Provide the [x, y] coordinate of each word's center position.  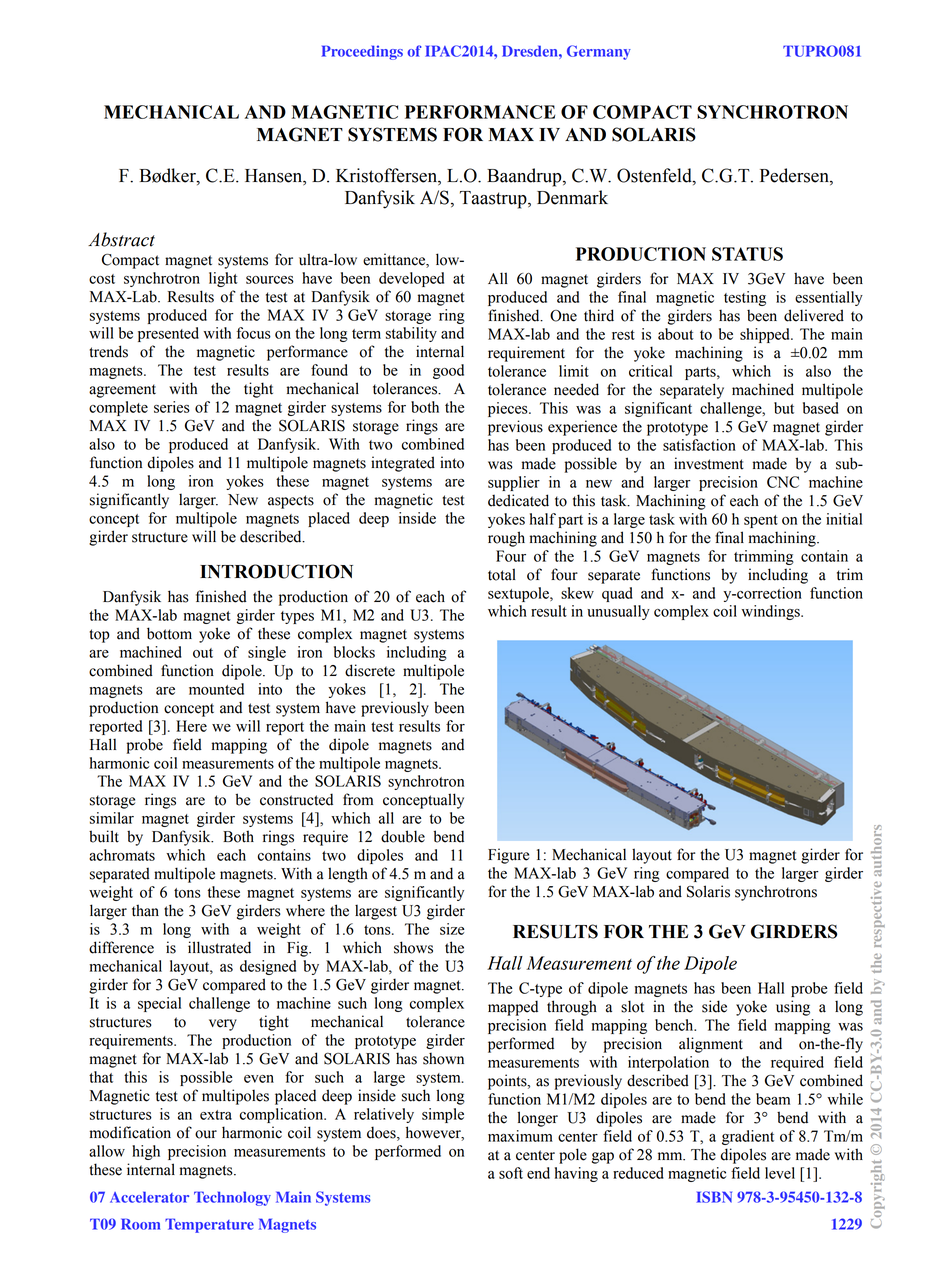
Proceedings [362, 52]
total [502, 574]
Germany [599, 52]
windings [771, 612]
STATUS [747, 254]
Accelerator [149, 1197]
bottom [169, 633]
